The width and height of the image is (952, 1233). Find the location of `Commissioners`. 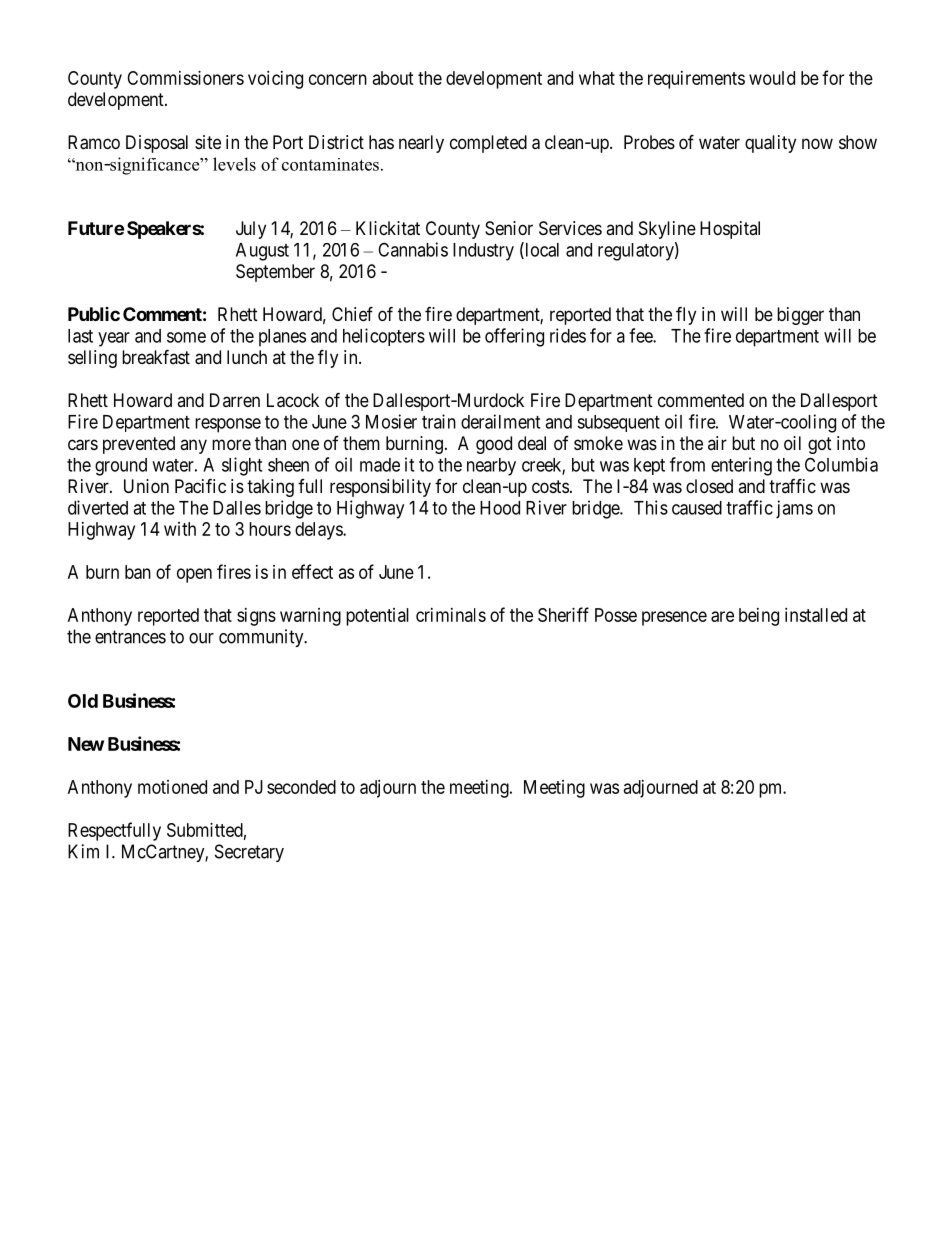

Commissioners is located at coordinates (185, 78).
